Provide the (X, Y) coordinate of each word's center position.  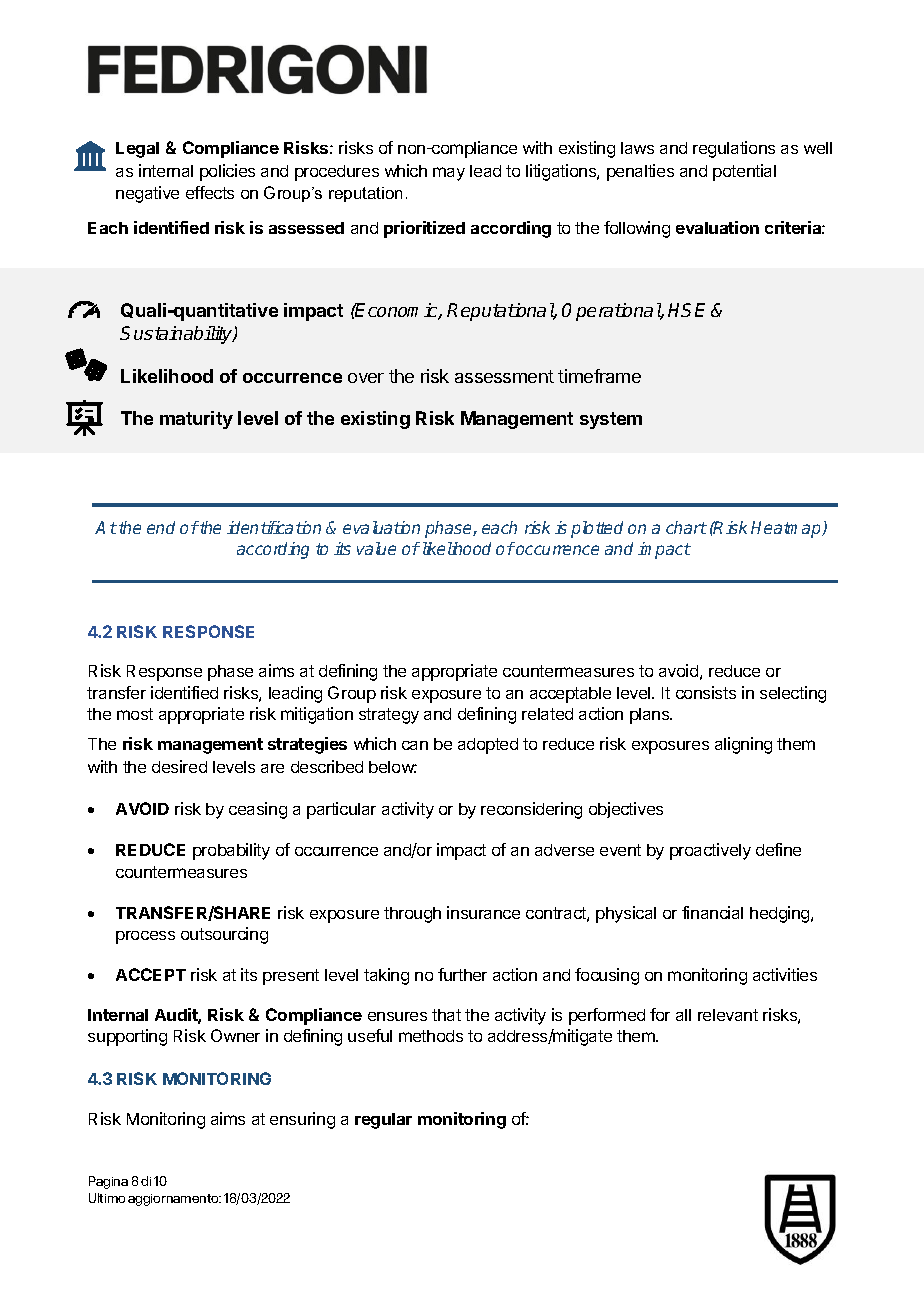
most (135, 714)
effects (210, 192)
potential (744, 172)
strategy (389, 716)
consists (706, 692)
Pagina (108, 1182)
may (449, 174)
